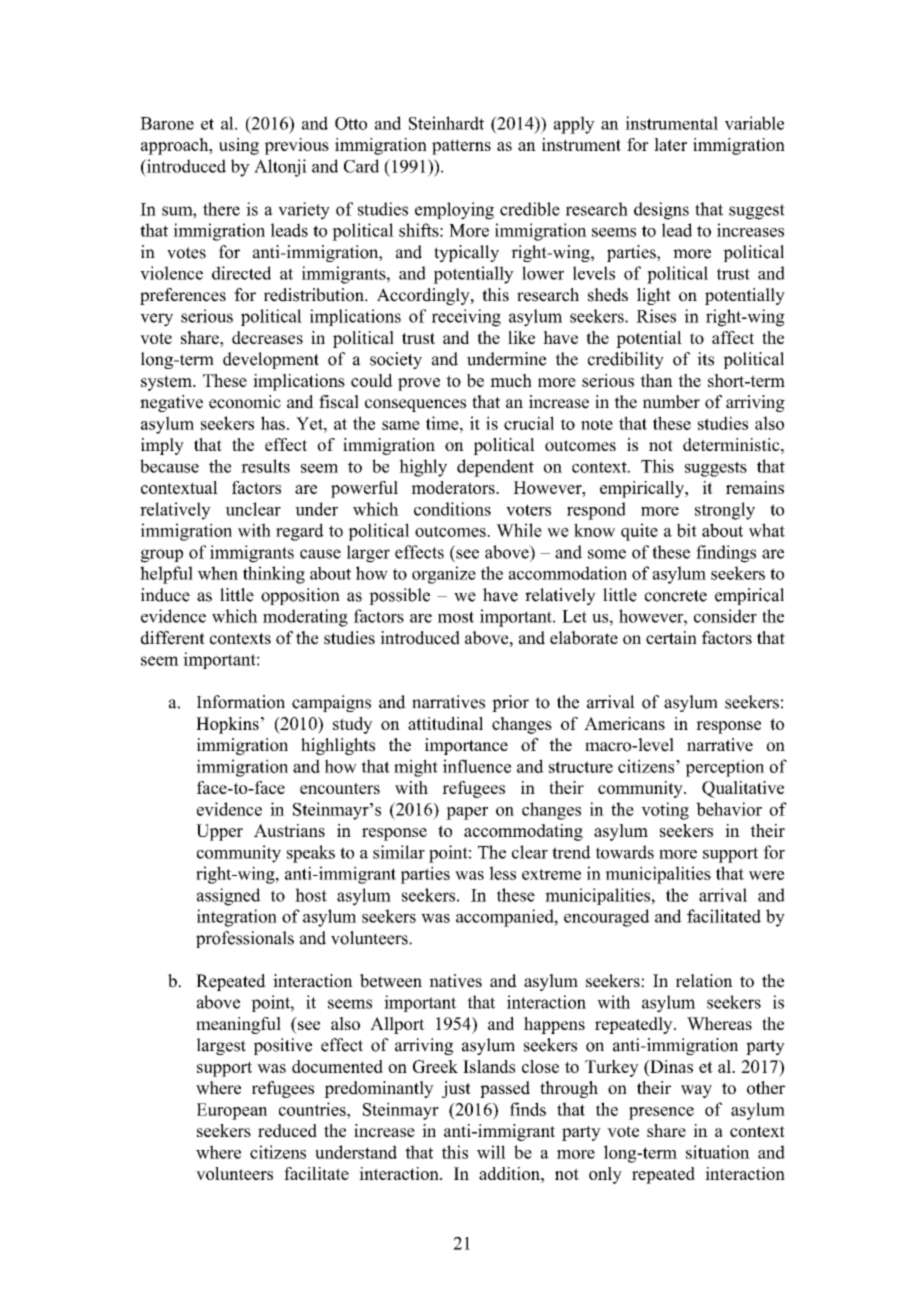 This screenshot has width=924, height=1308. Describe the element at coordinates (245, 402) in the screenshot. I see `economic` at that location.
